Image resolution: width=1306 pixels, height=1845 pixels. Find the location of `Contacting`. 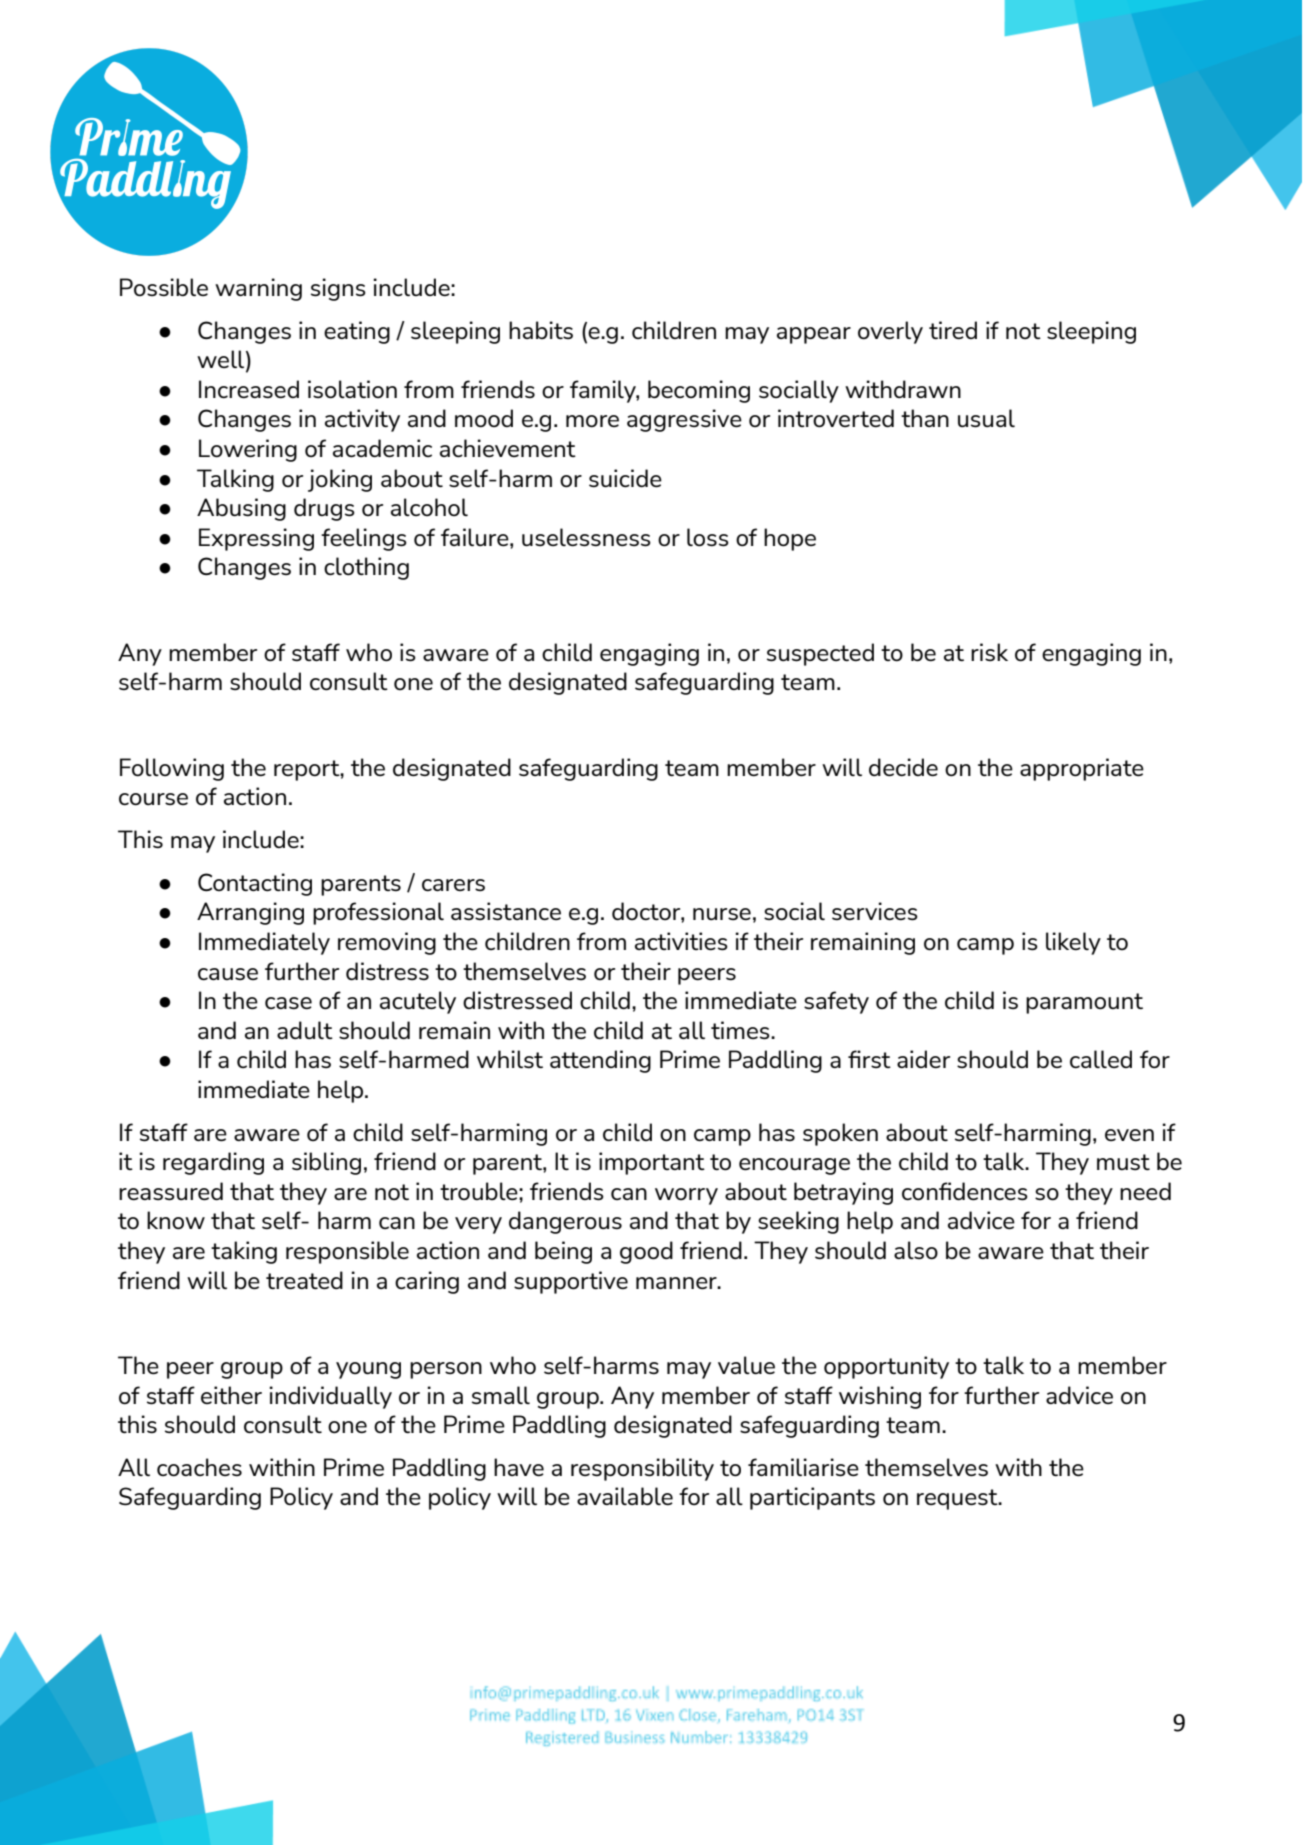

Contacting is located at coordinates (255, 884).
